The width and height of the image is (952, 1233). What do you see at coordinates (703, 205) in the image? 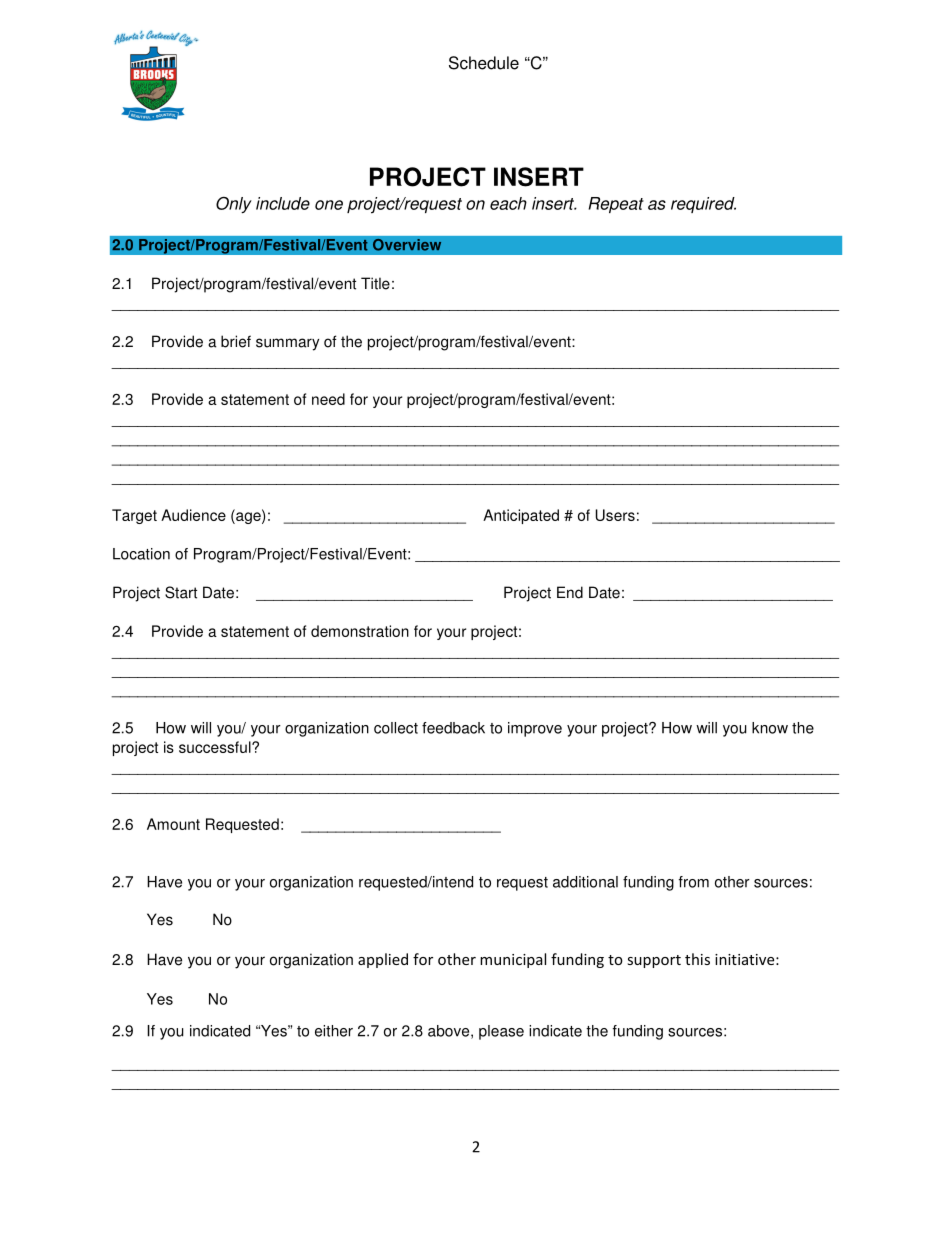
I see `required` at bounding box center [703, 205].
